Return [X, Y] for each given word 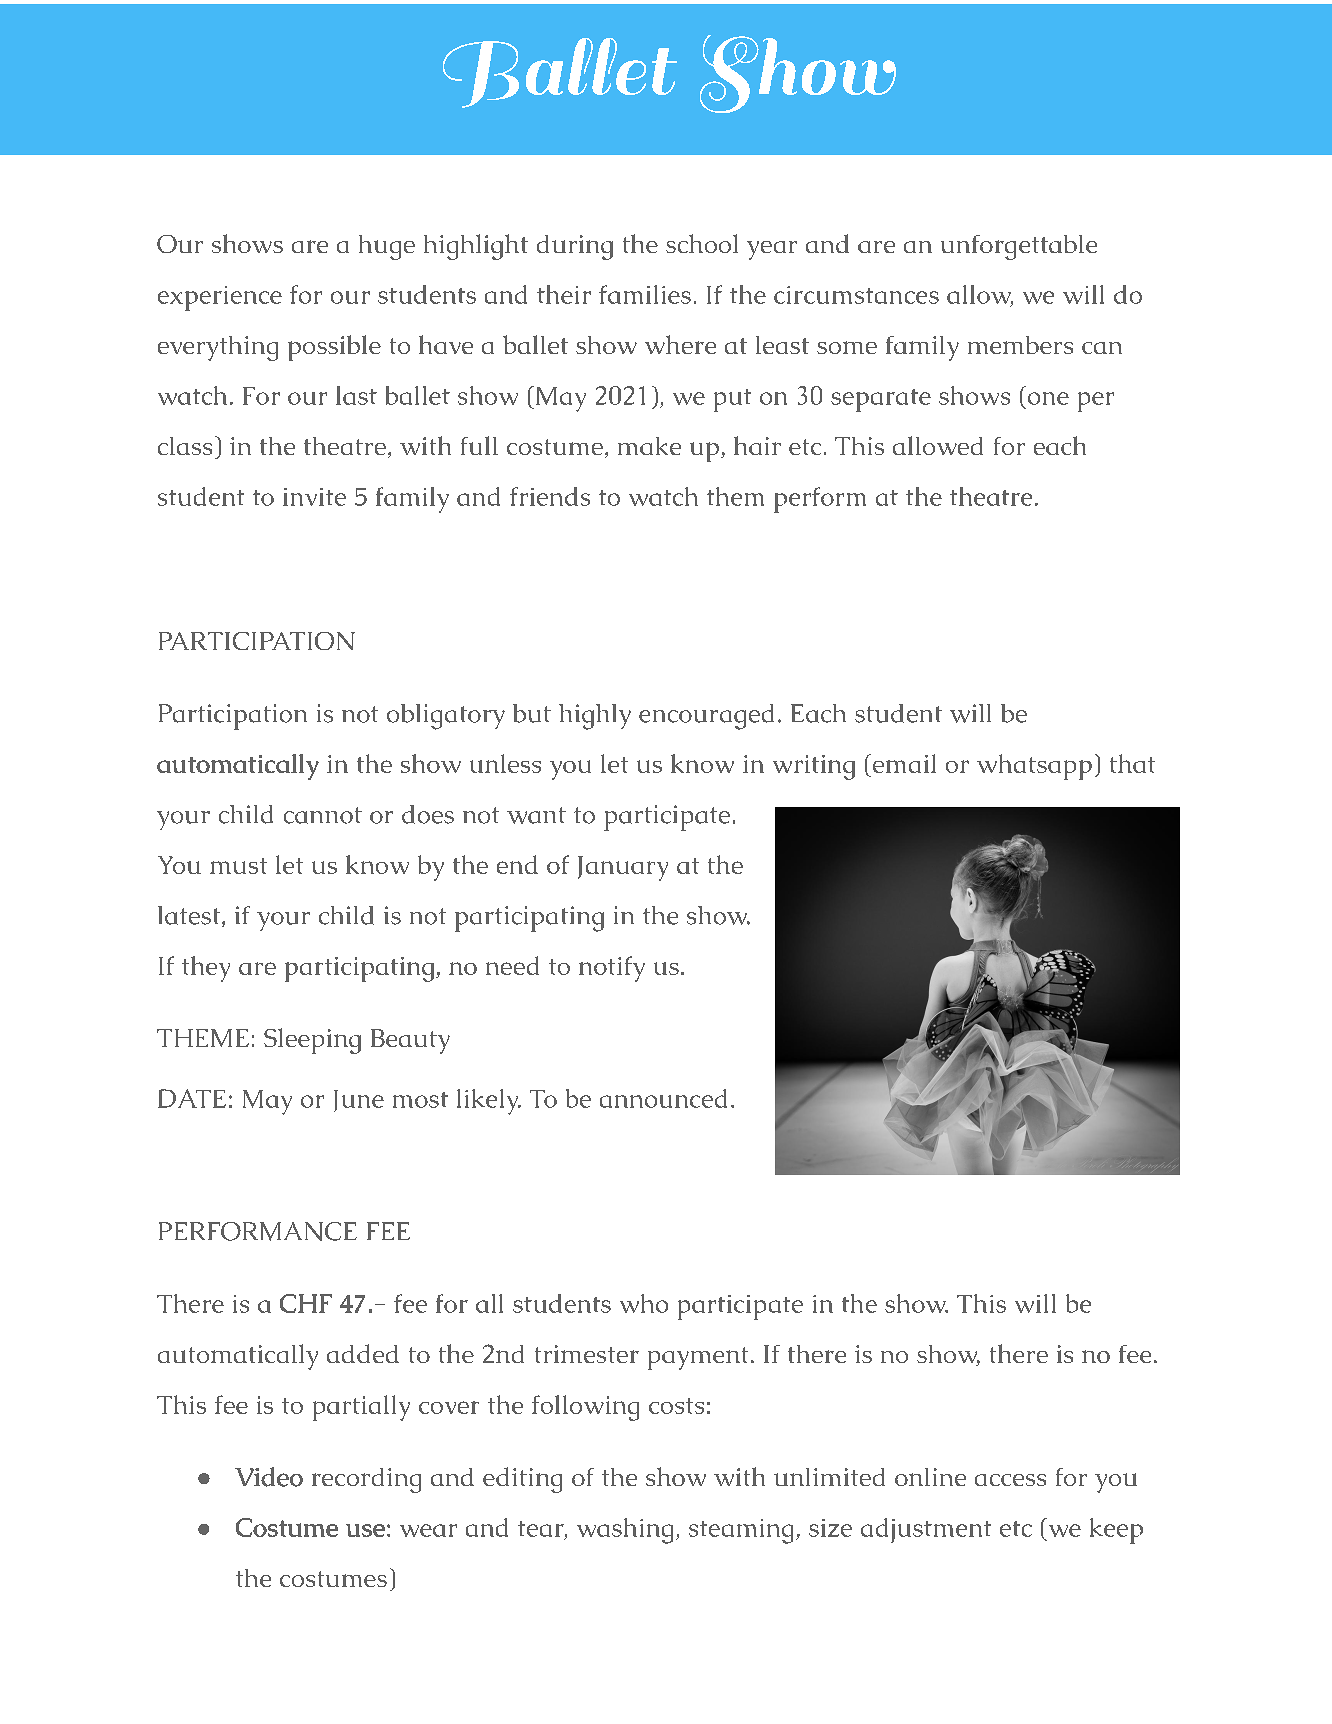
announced [663, 1098]
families [645, 294]
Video [269, 1477]
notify [612, 969]
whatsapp [1034, 767]
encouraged [706, 717]
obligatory [446, 717]
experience [220, 298]
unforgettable [1019, 247]
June [359, 1101]
